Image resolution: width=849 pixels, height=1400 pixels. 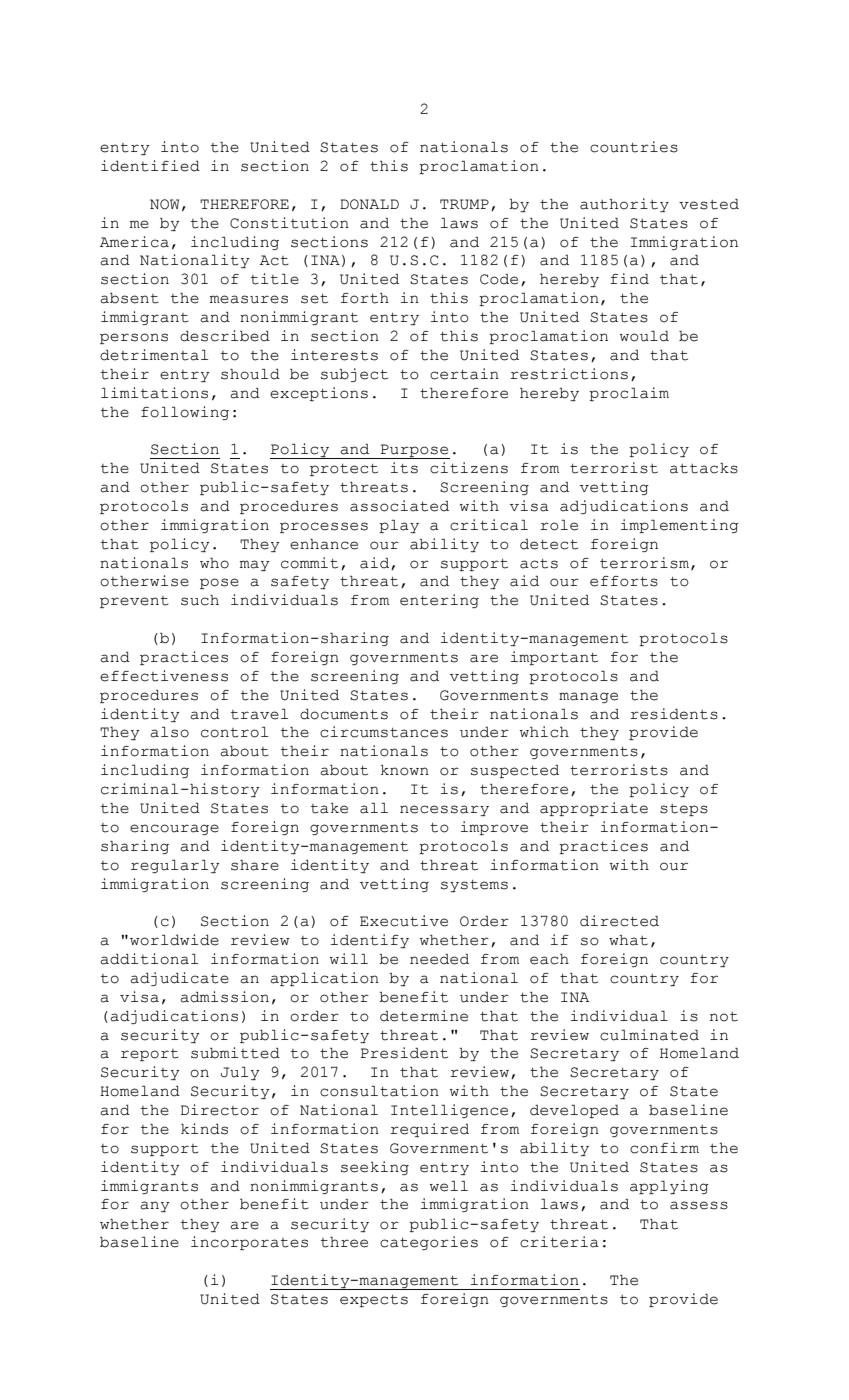 What do you see at coordinates (174, 940) in the screenshot?
I see `worldwide` at bounding box center [174, 940].
